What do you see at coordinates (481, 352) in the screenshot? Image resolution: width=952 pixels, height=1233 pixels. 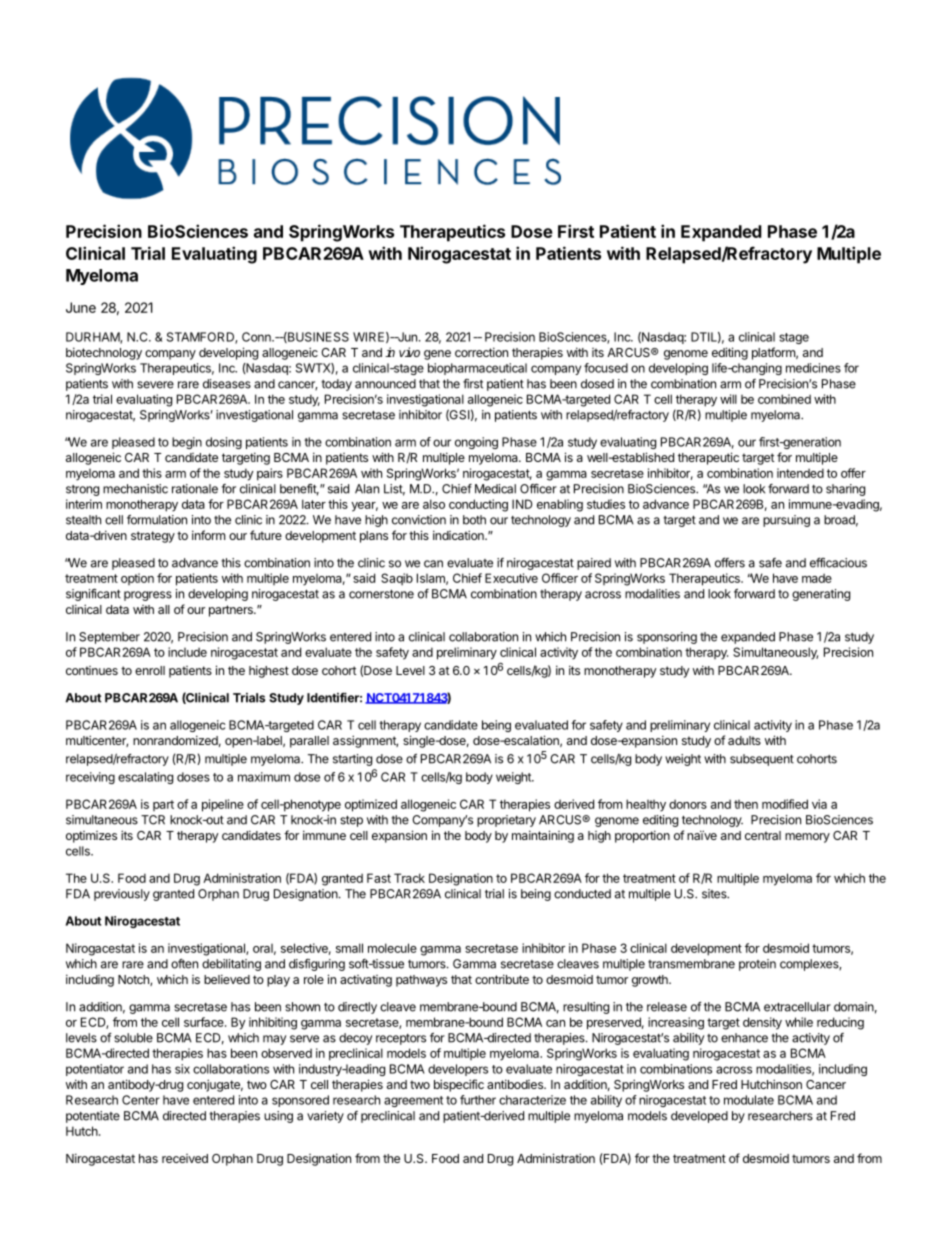 I see `correction` at bounding box center [481, 352].
